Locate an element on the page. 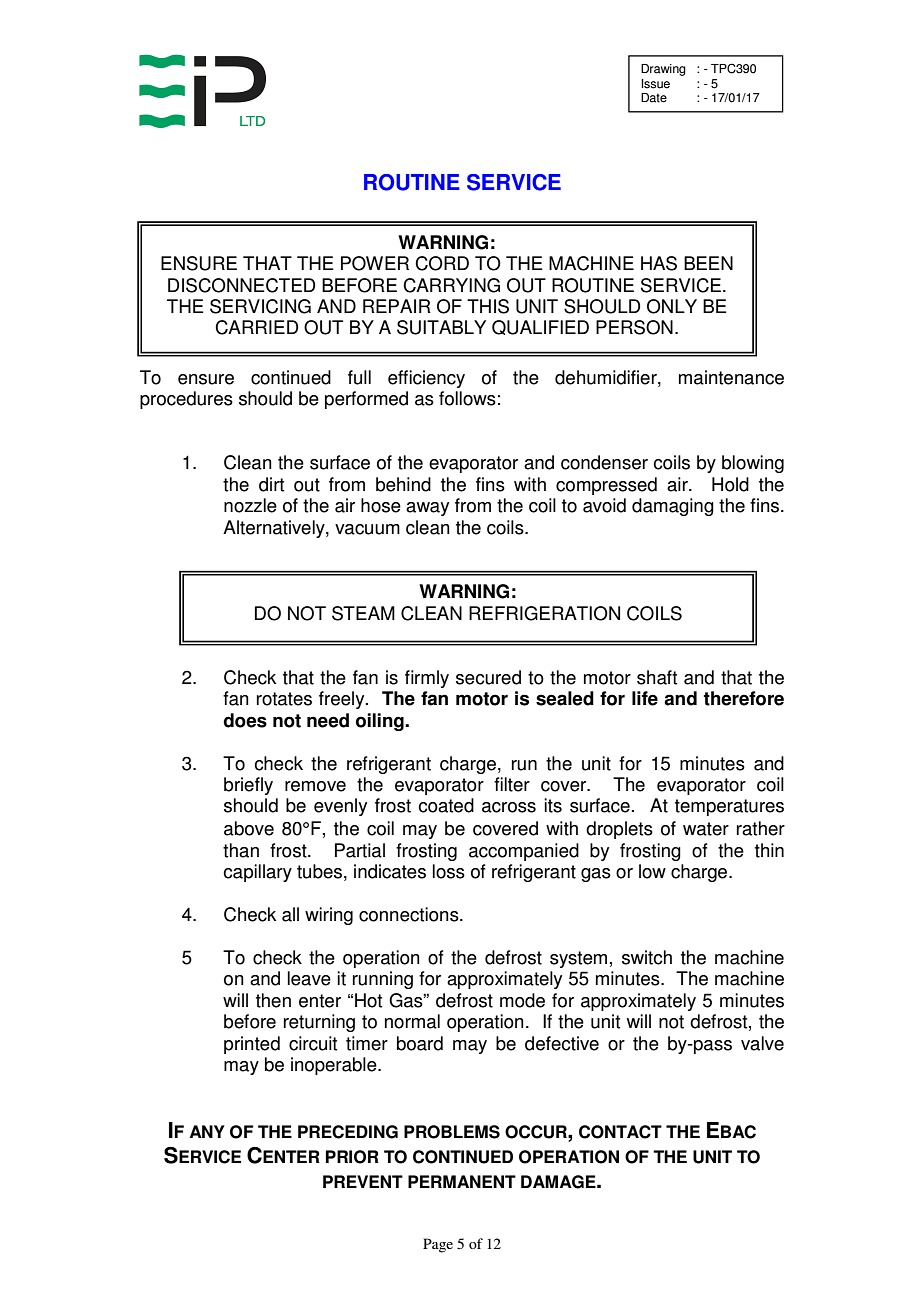 The height and width of the document is (1308, 924). DISCONNECTED is located at coordinates (241, 285).
